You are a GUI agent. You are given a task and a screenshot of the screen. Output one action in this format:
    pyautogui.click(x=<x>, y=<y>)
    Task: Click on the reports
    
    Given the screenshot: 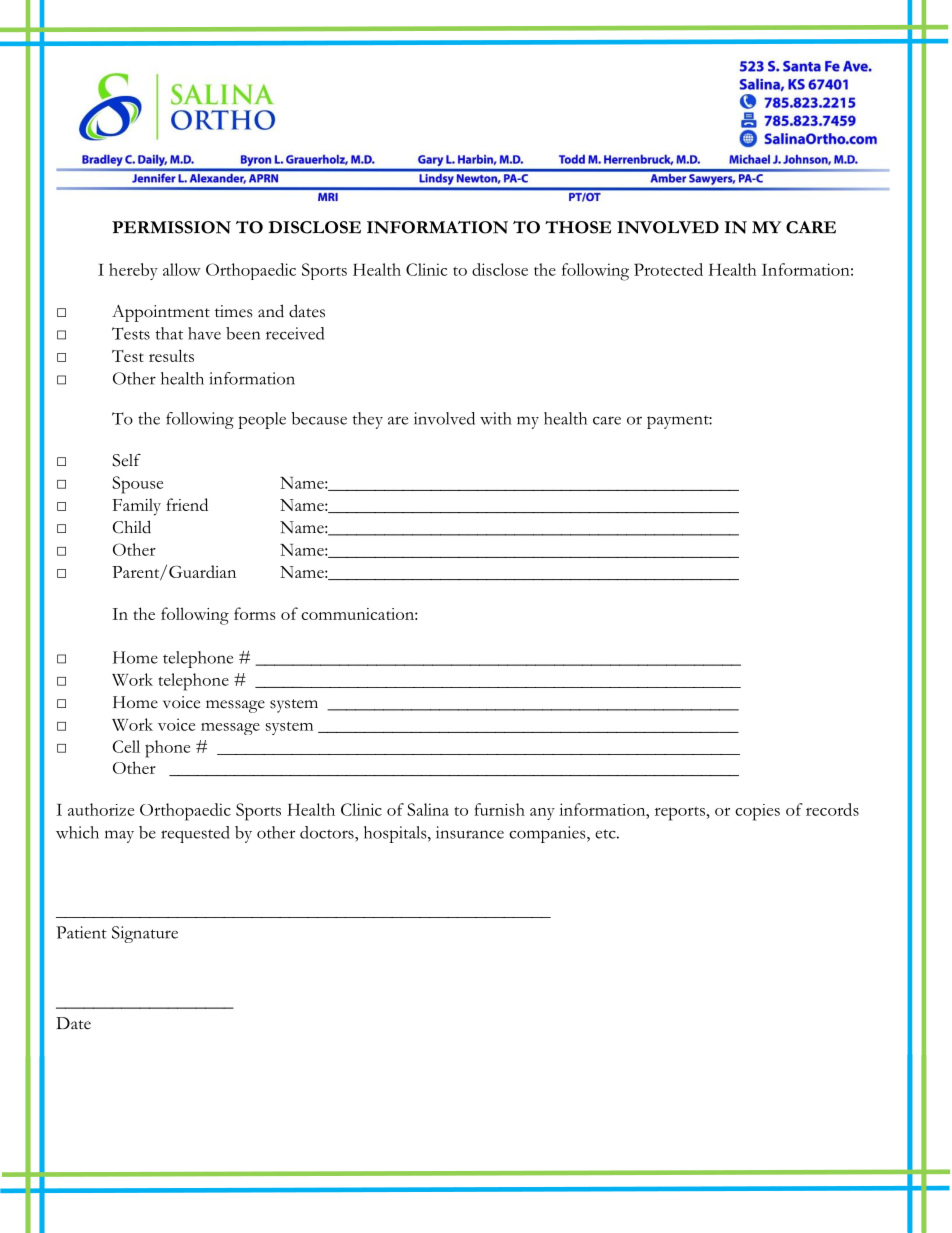 What is the action you would take?
    pyautogui.click(x=680, y=814)
